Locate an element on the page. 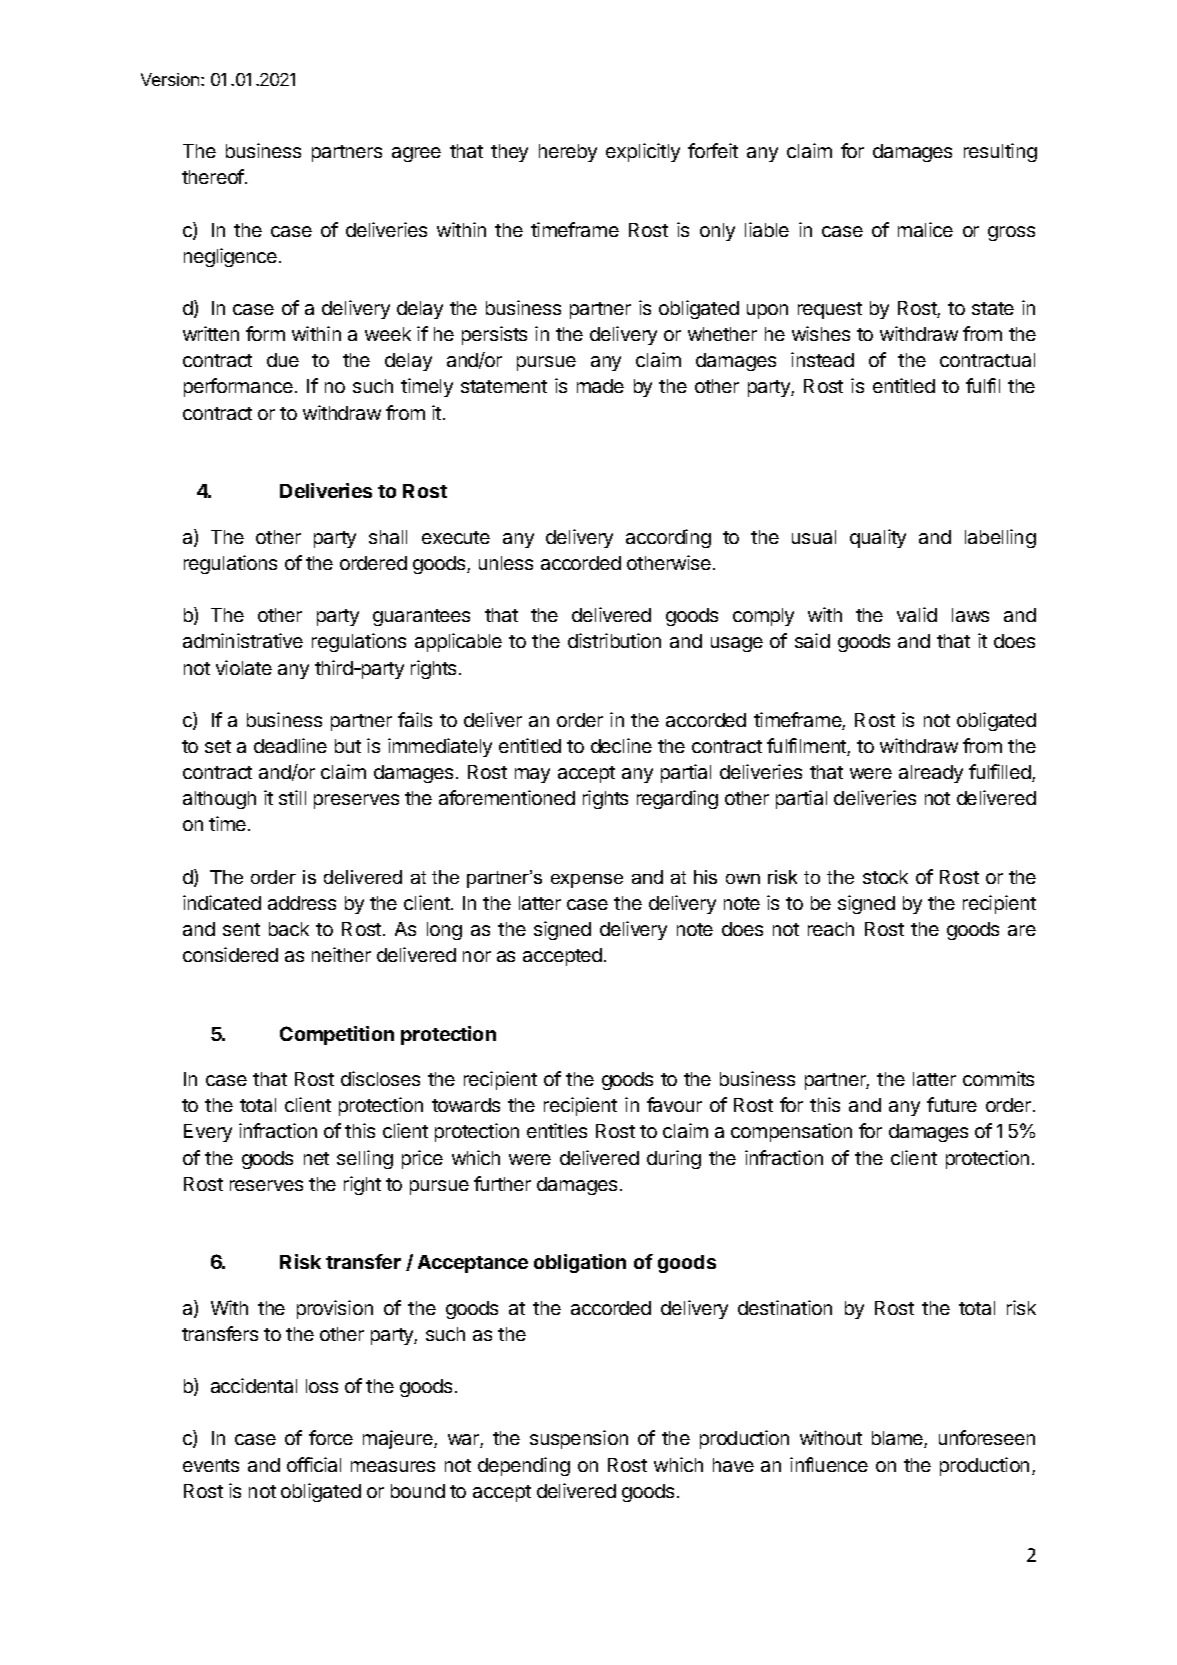 The image size is (1177, 1665). resulting is located at coordinates (1000, 152).
